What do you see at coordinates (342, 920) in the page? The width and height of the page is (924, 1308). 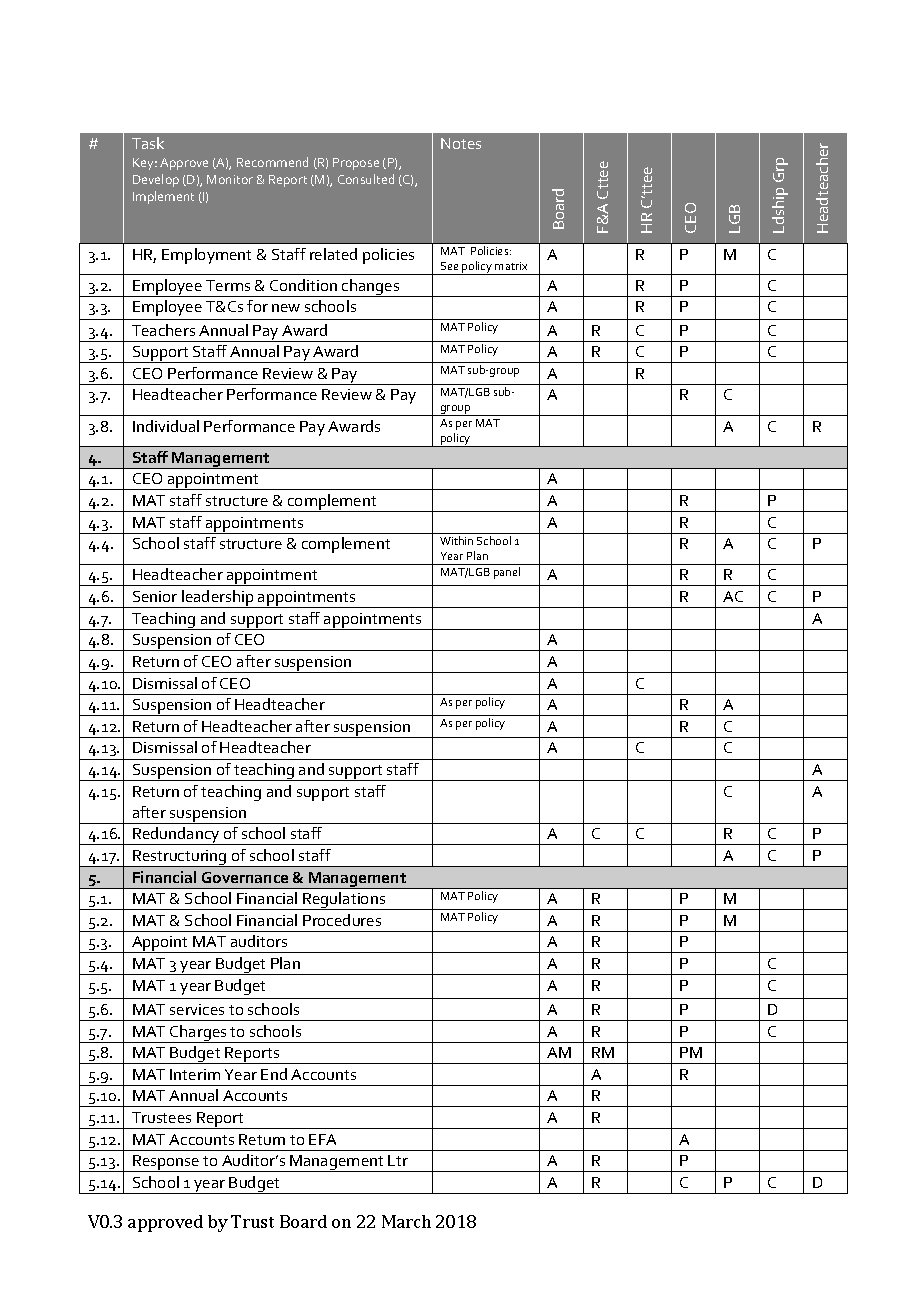 I see `Procedures` at bounding box center [342, 920].
